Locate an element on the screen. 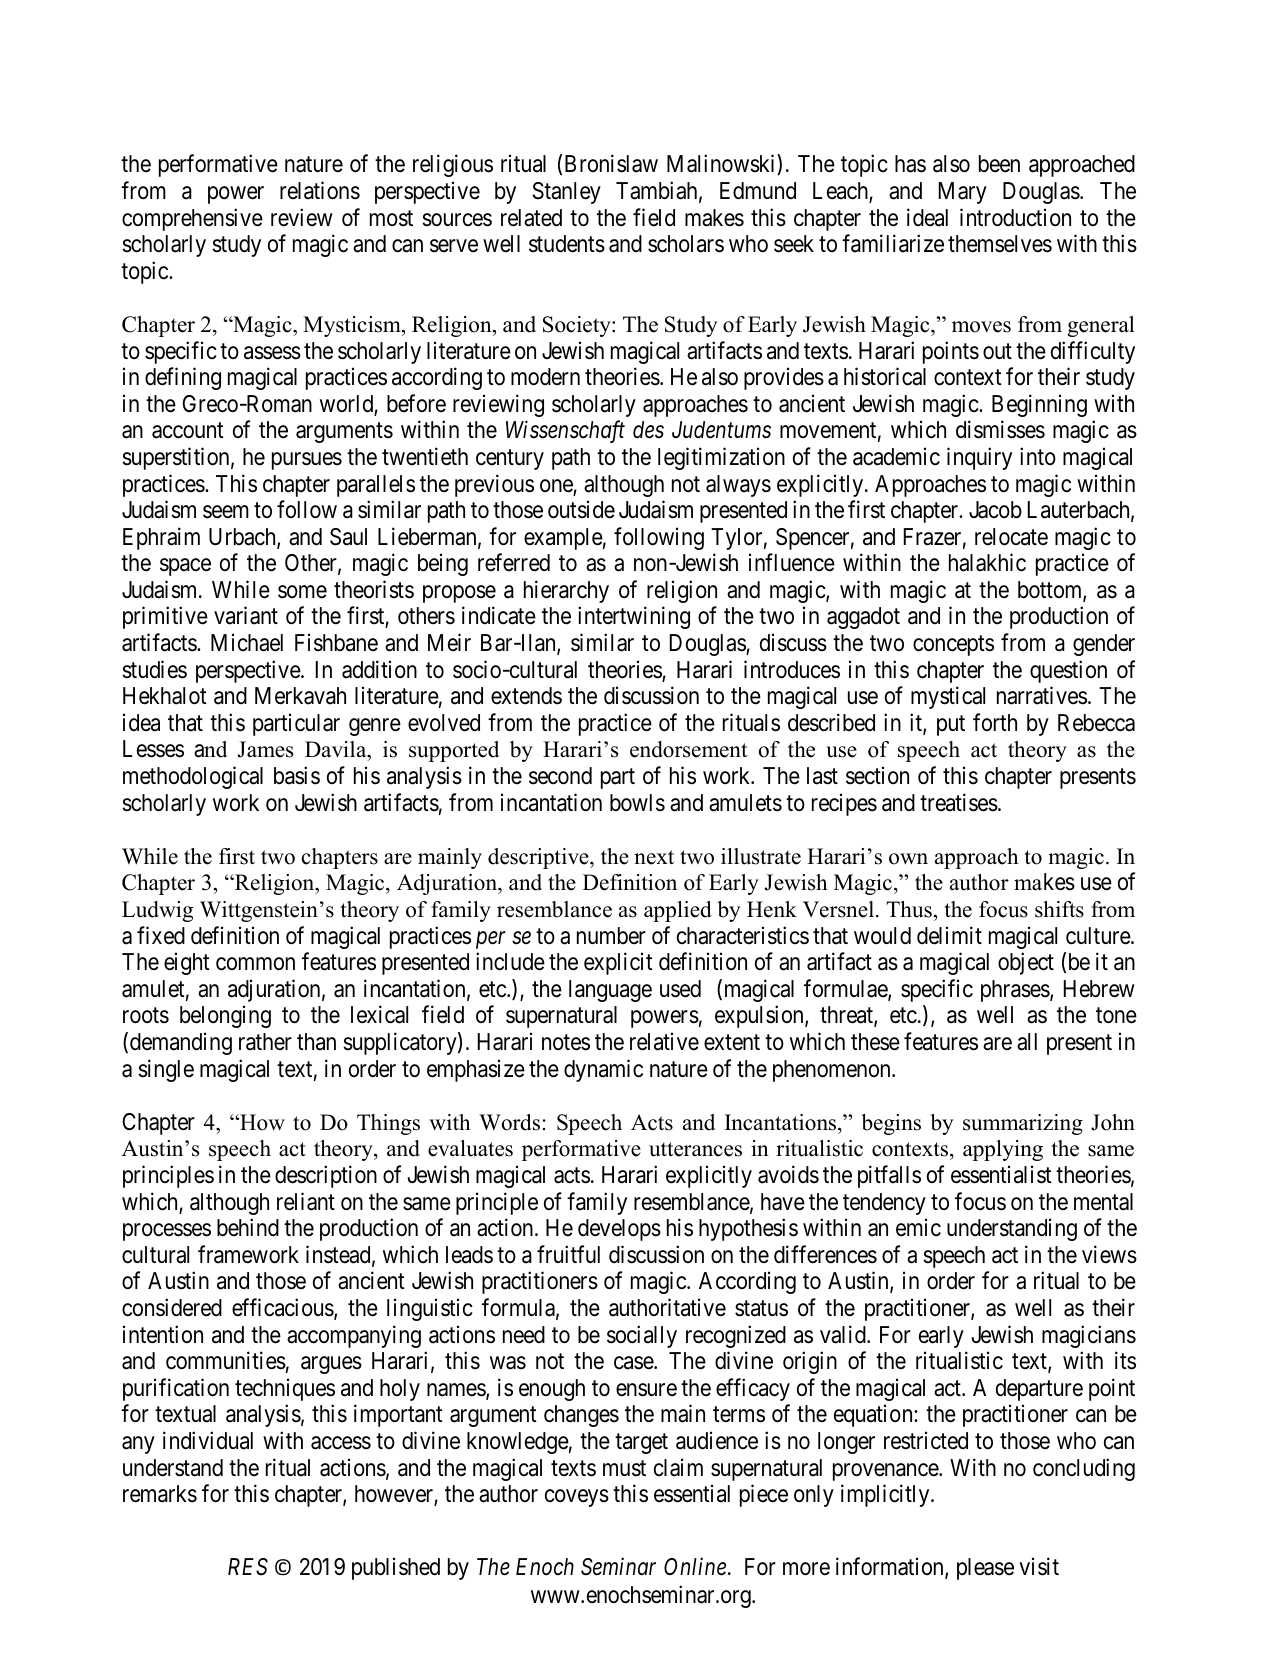  pursues is located at coordinates (307, 461).
